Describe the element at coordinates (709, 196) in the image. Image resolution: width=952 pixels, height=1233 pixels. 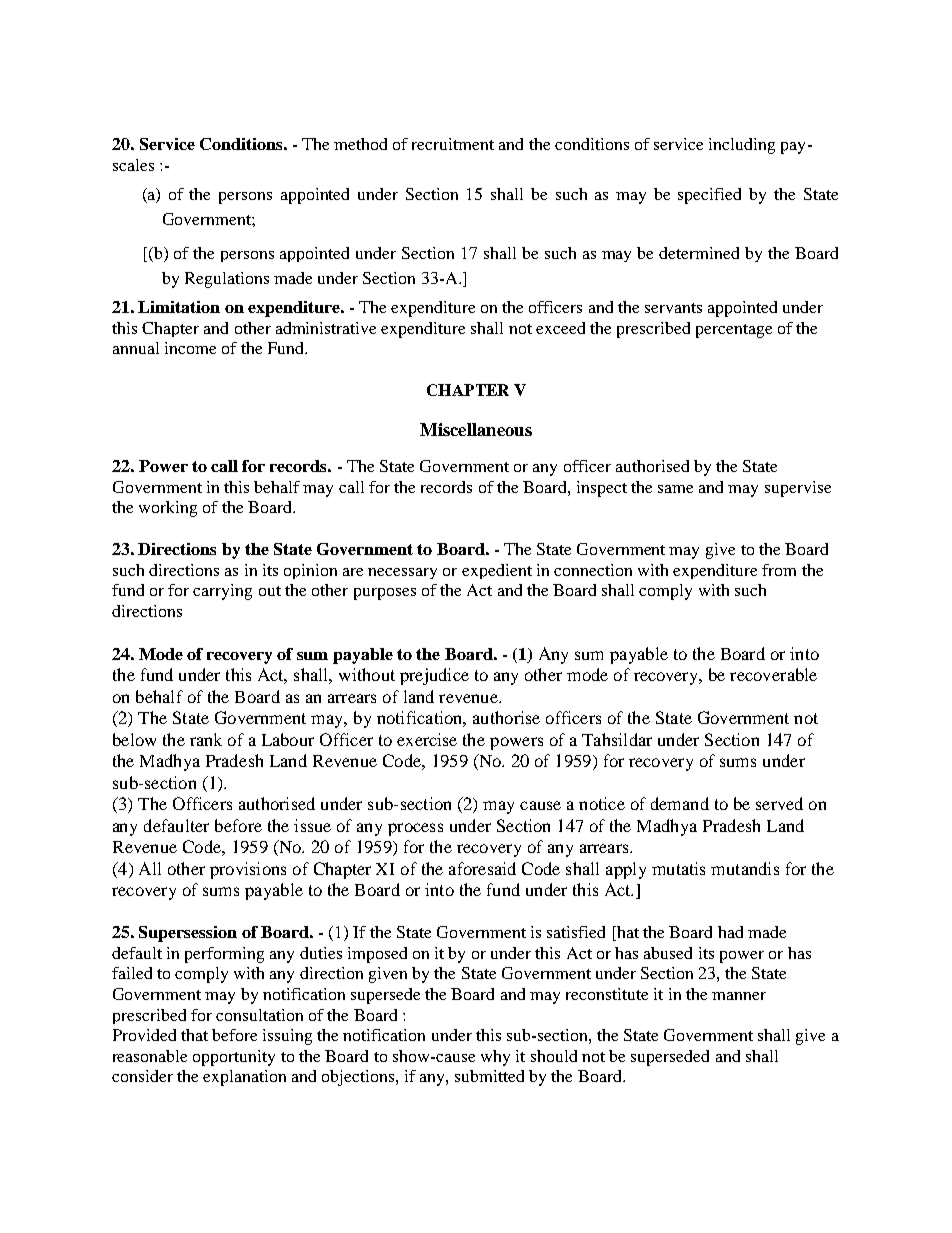
I see `specified` at that location.
